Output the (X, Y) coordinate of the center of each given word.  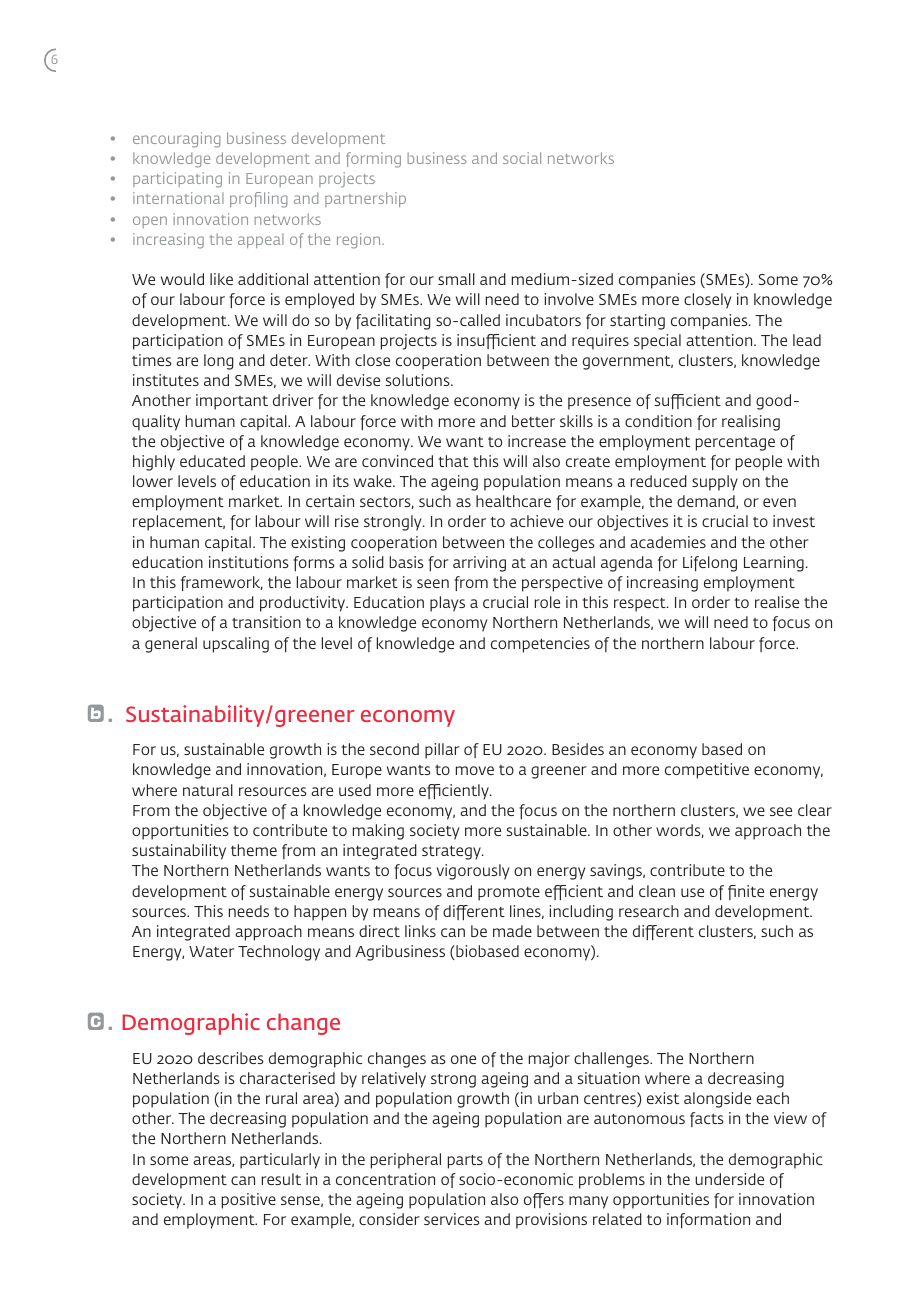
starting (637, 322)
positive (249, 1201)
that (454, 461)
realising (751, 423)
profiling (259, 200)
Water (211, 951)
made (512, 931)
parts (465, 1162)
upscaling (236, 645)
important (232, 402)
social (522, 158)
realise (777, 602)
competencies (540, 645)
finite (746, 892)
